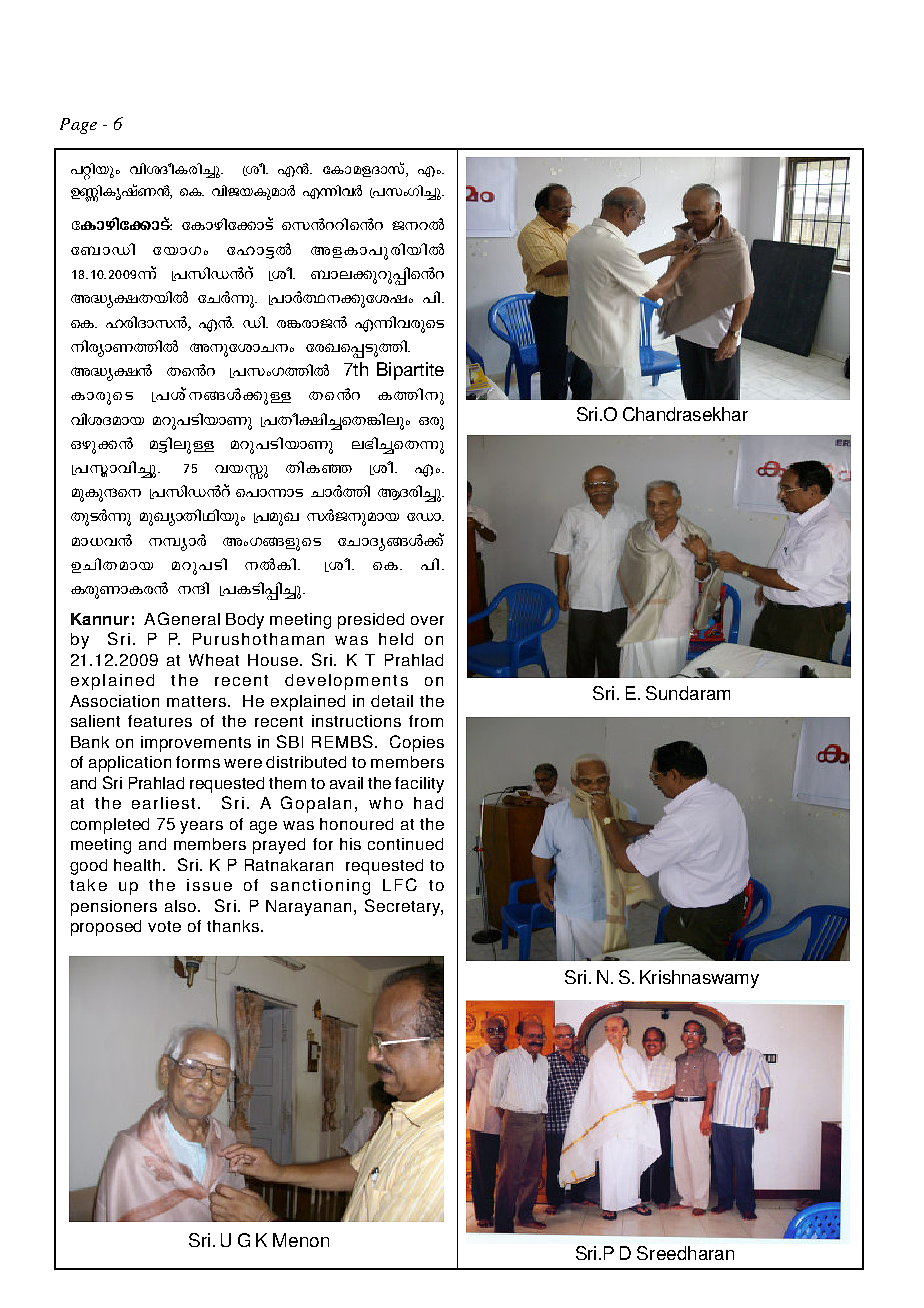  What do you see at coordinates (428, 803) in the image?
I see `had` at bounding box center [428, 803].
